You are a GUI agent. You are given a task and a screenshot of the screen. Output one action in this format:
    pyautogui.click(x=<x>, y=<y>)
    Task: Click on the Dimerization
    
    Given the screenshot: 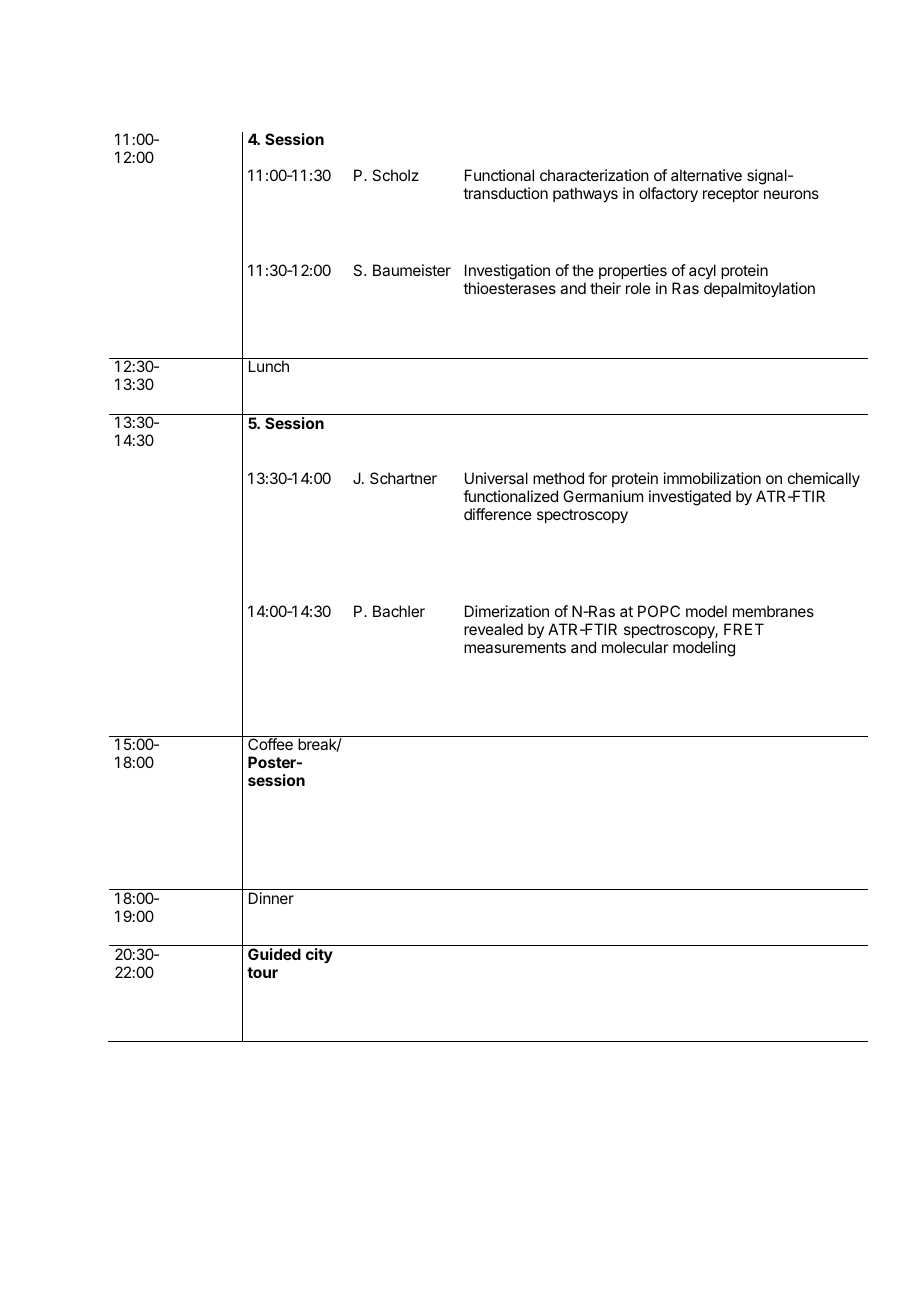 What is the action you would take?
    pyautogui.click(x=507, y=611)
